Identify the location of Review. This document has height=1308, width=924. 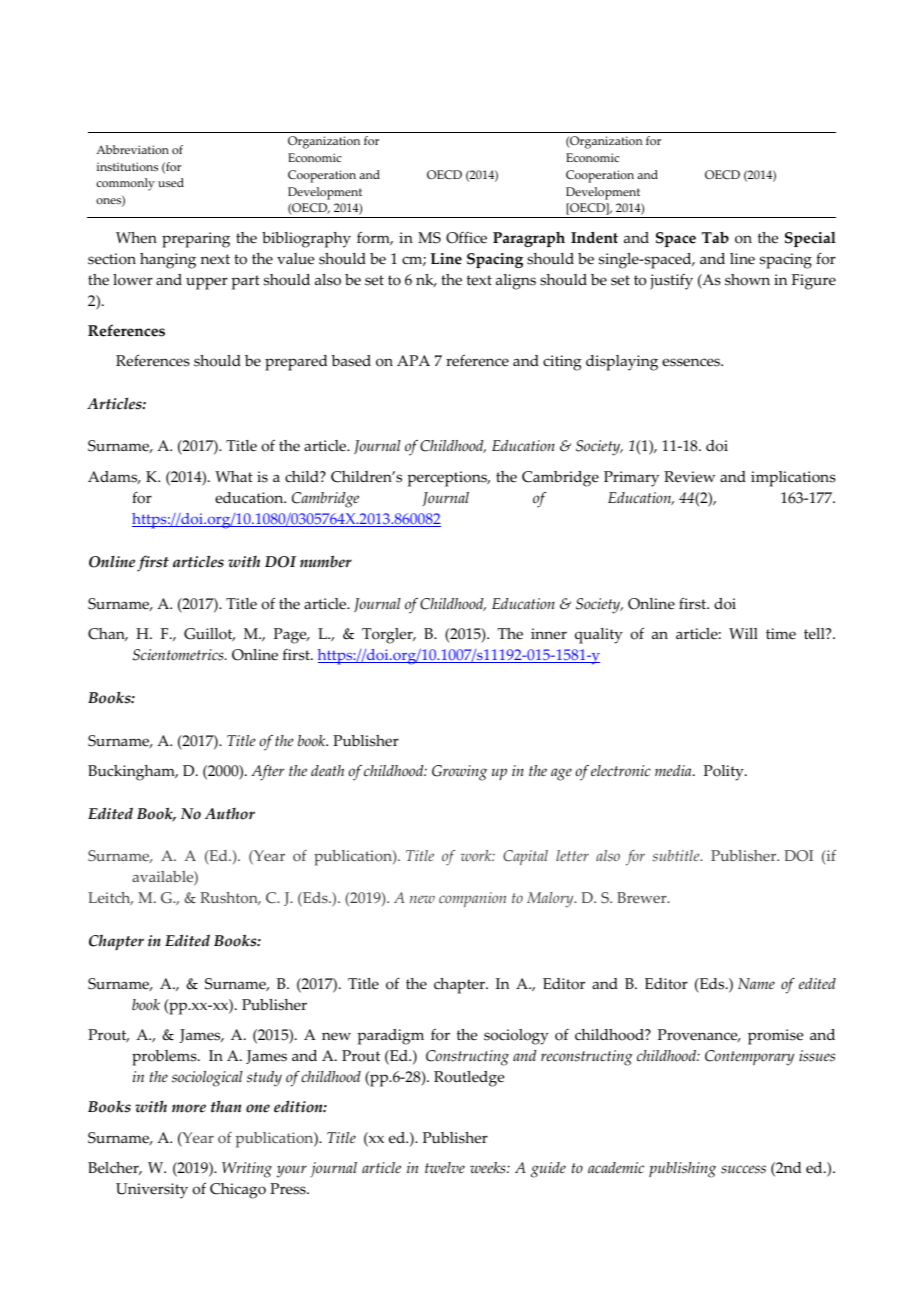
(689, 477).
